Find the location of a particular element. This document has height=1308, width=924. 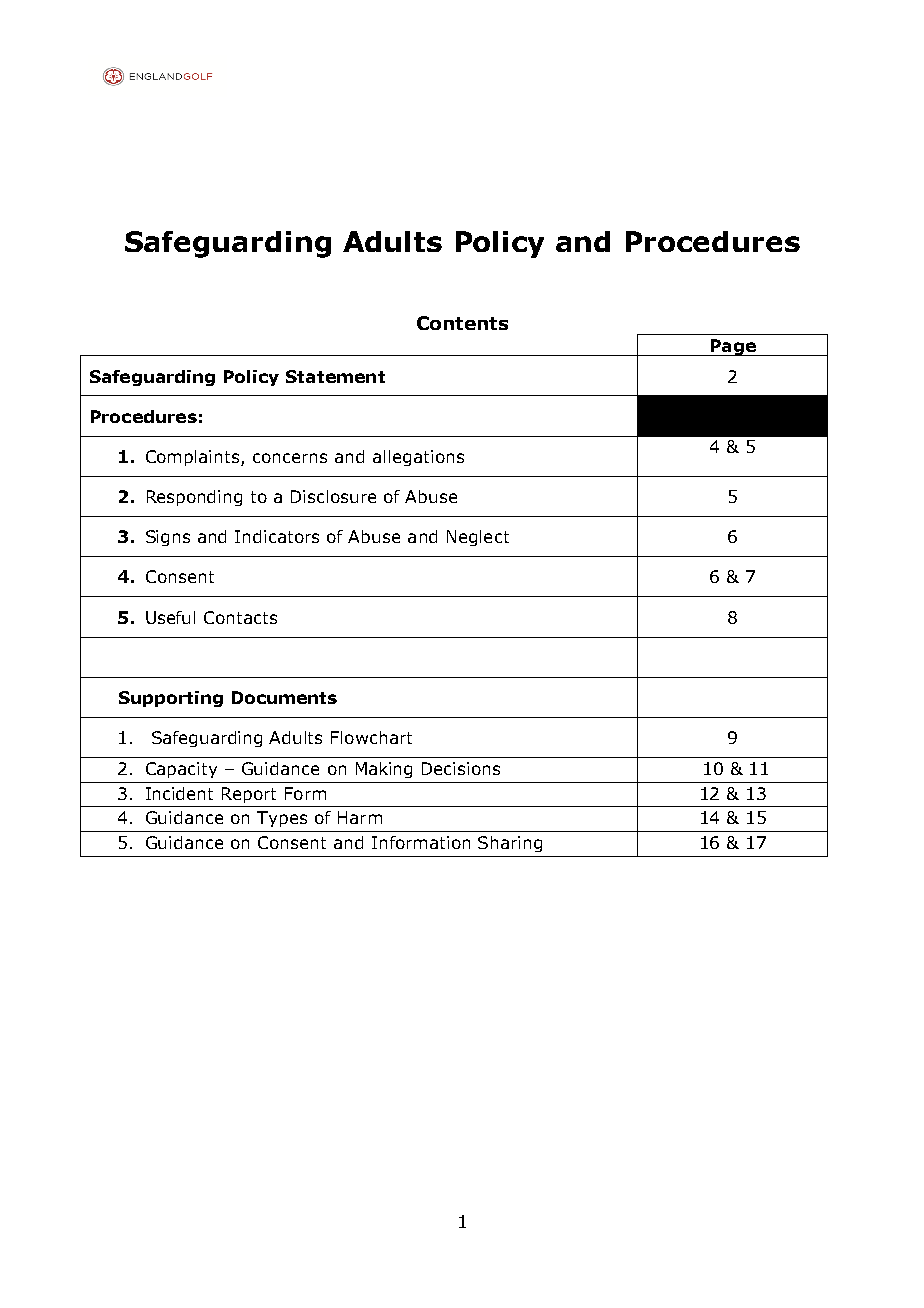

Complaints is located at coordinates (194, 458).
